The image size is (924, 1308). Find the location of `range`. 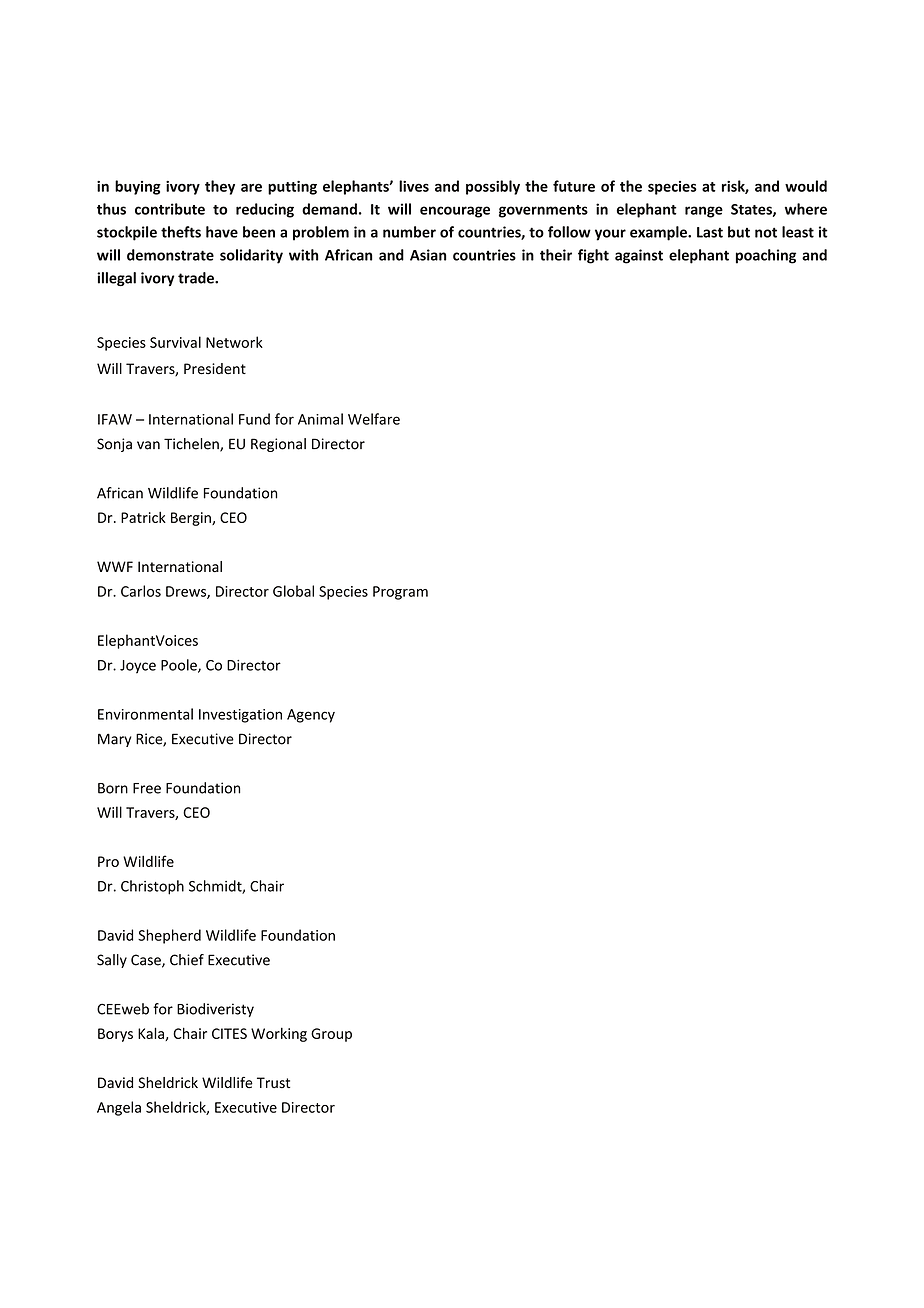

range is located at coordinates (704, 212).
